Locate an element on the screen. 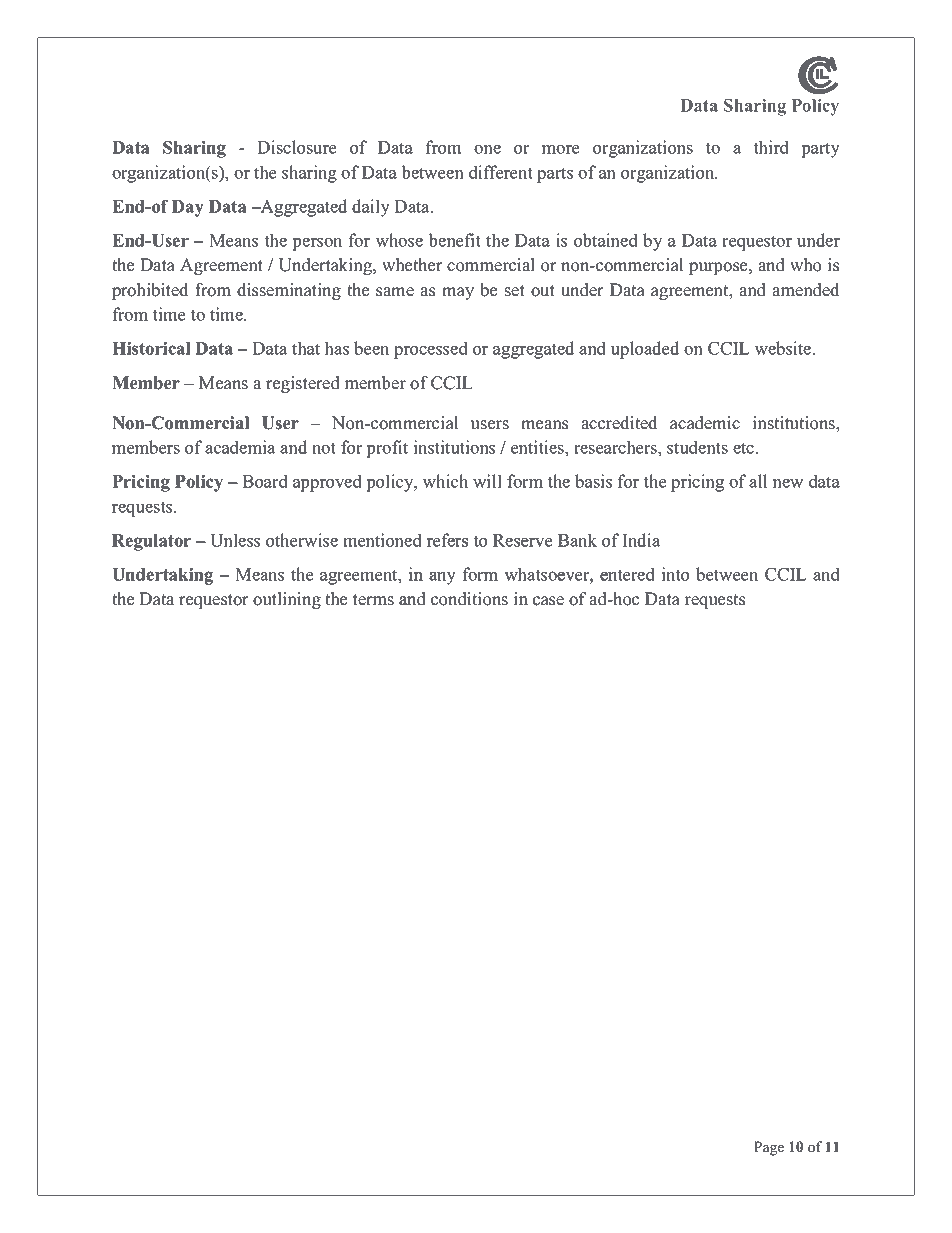  outlining is located at coordinates (287, 600).
